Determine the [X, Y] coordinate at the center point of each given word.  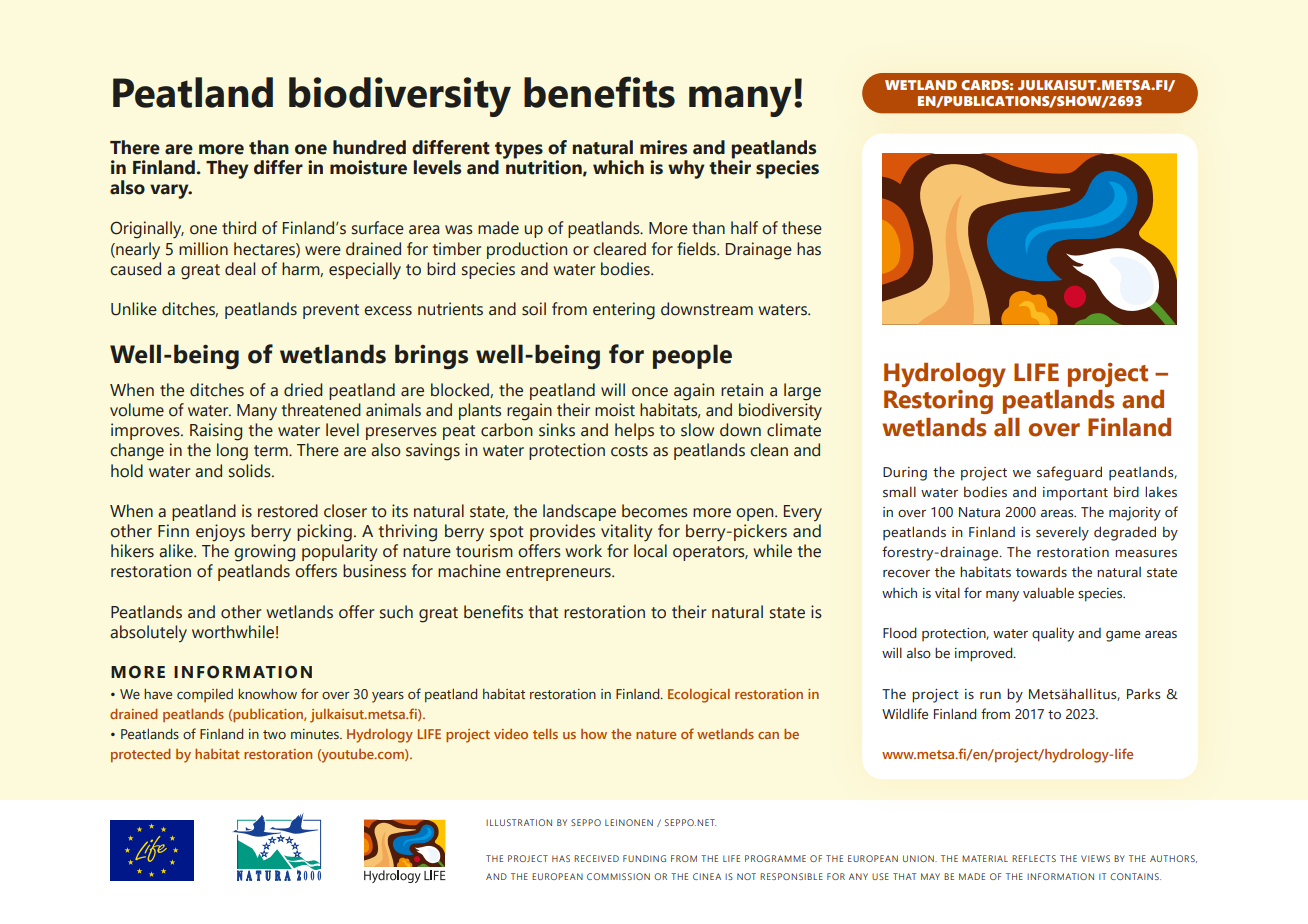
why [686, 169]
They [227, 169]
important [1075, 494]
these [802, 228]
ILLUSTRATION [519, 822]
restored [288, 511]
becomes [655, 511]
